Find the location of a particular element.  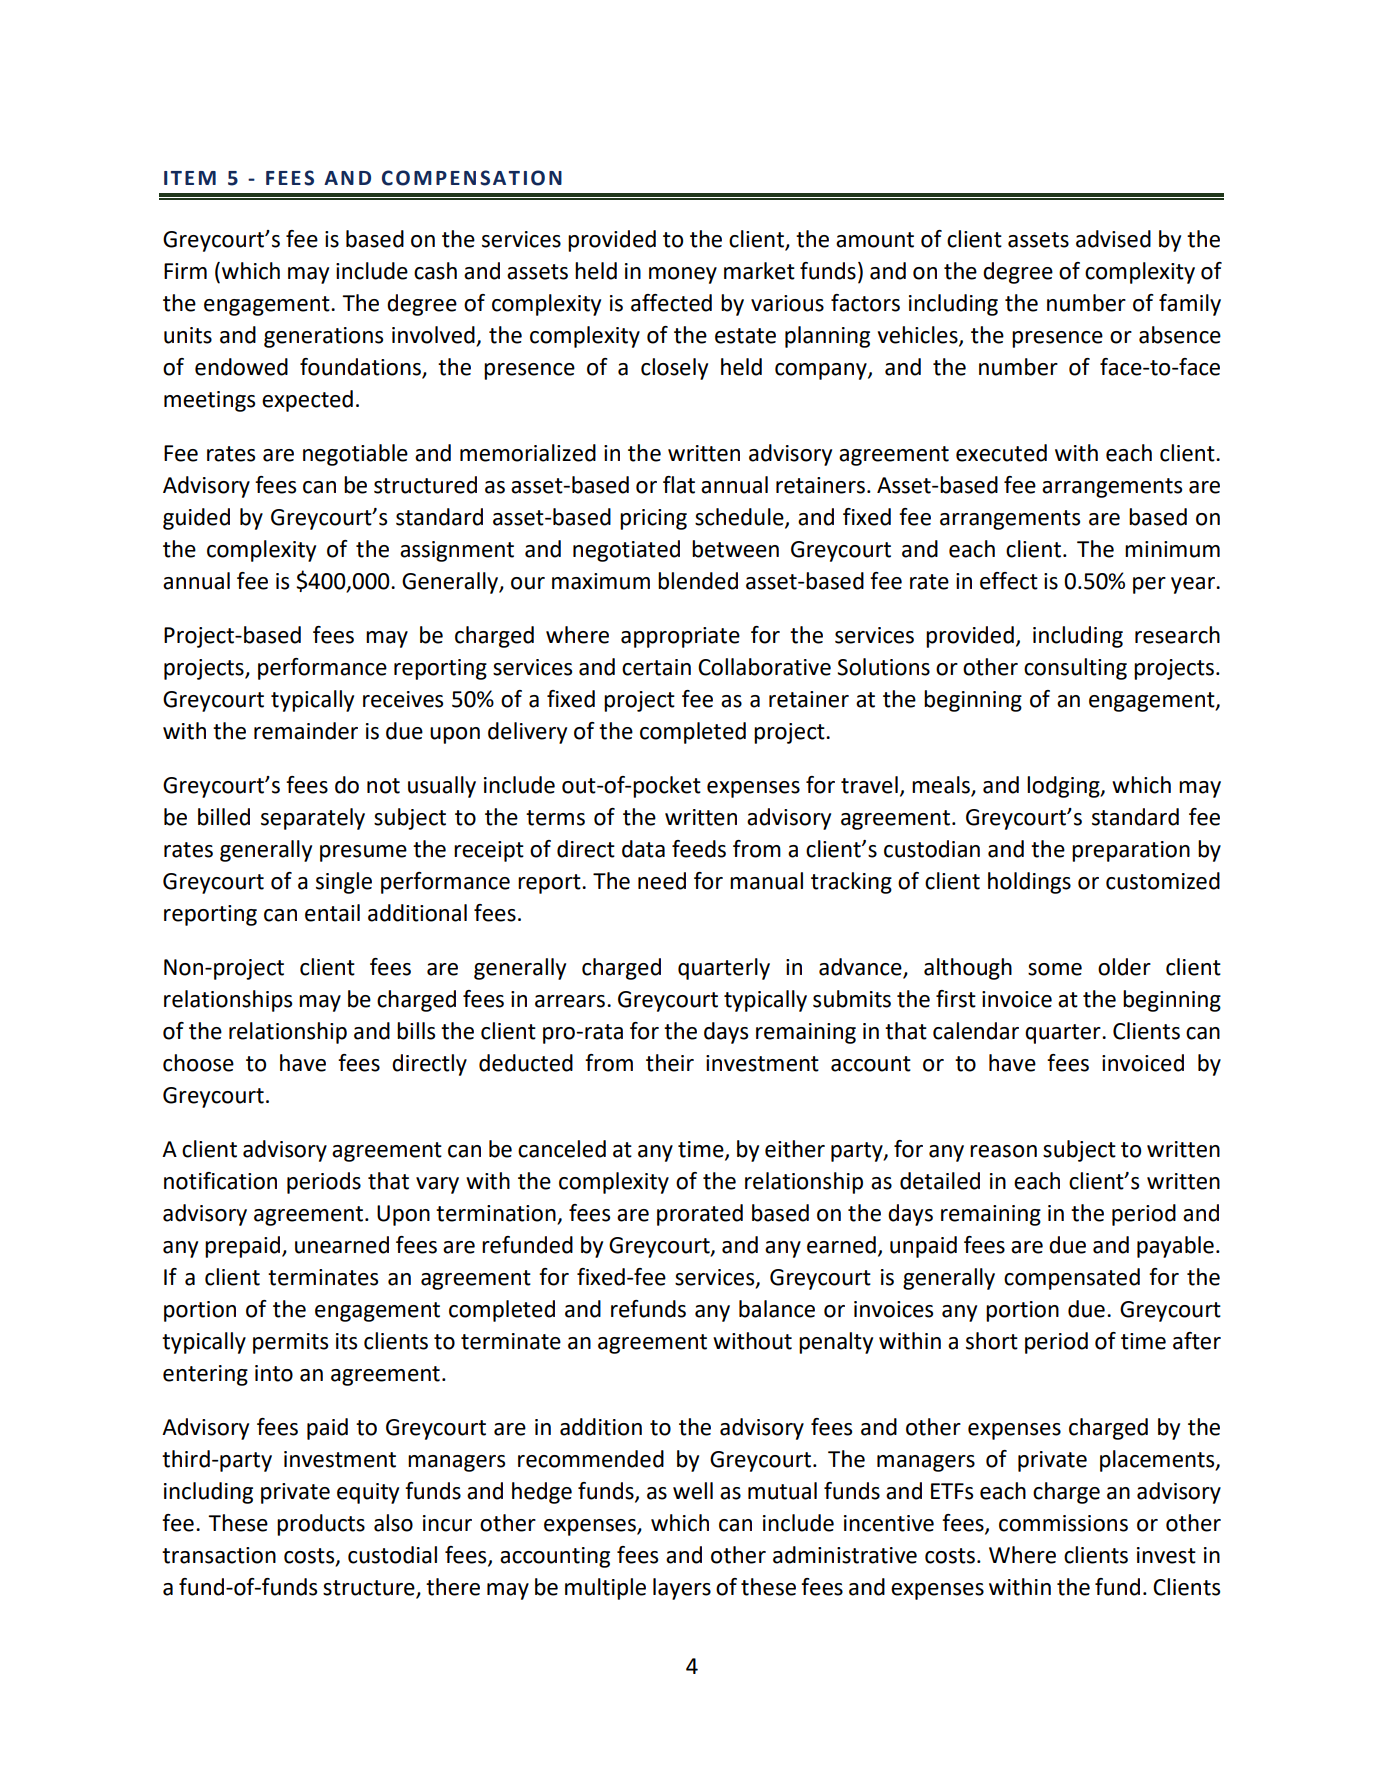

products is located at coordinates (321, 1525).
